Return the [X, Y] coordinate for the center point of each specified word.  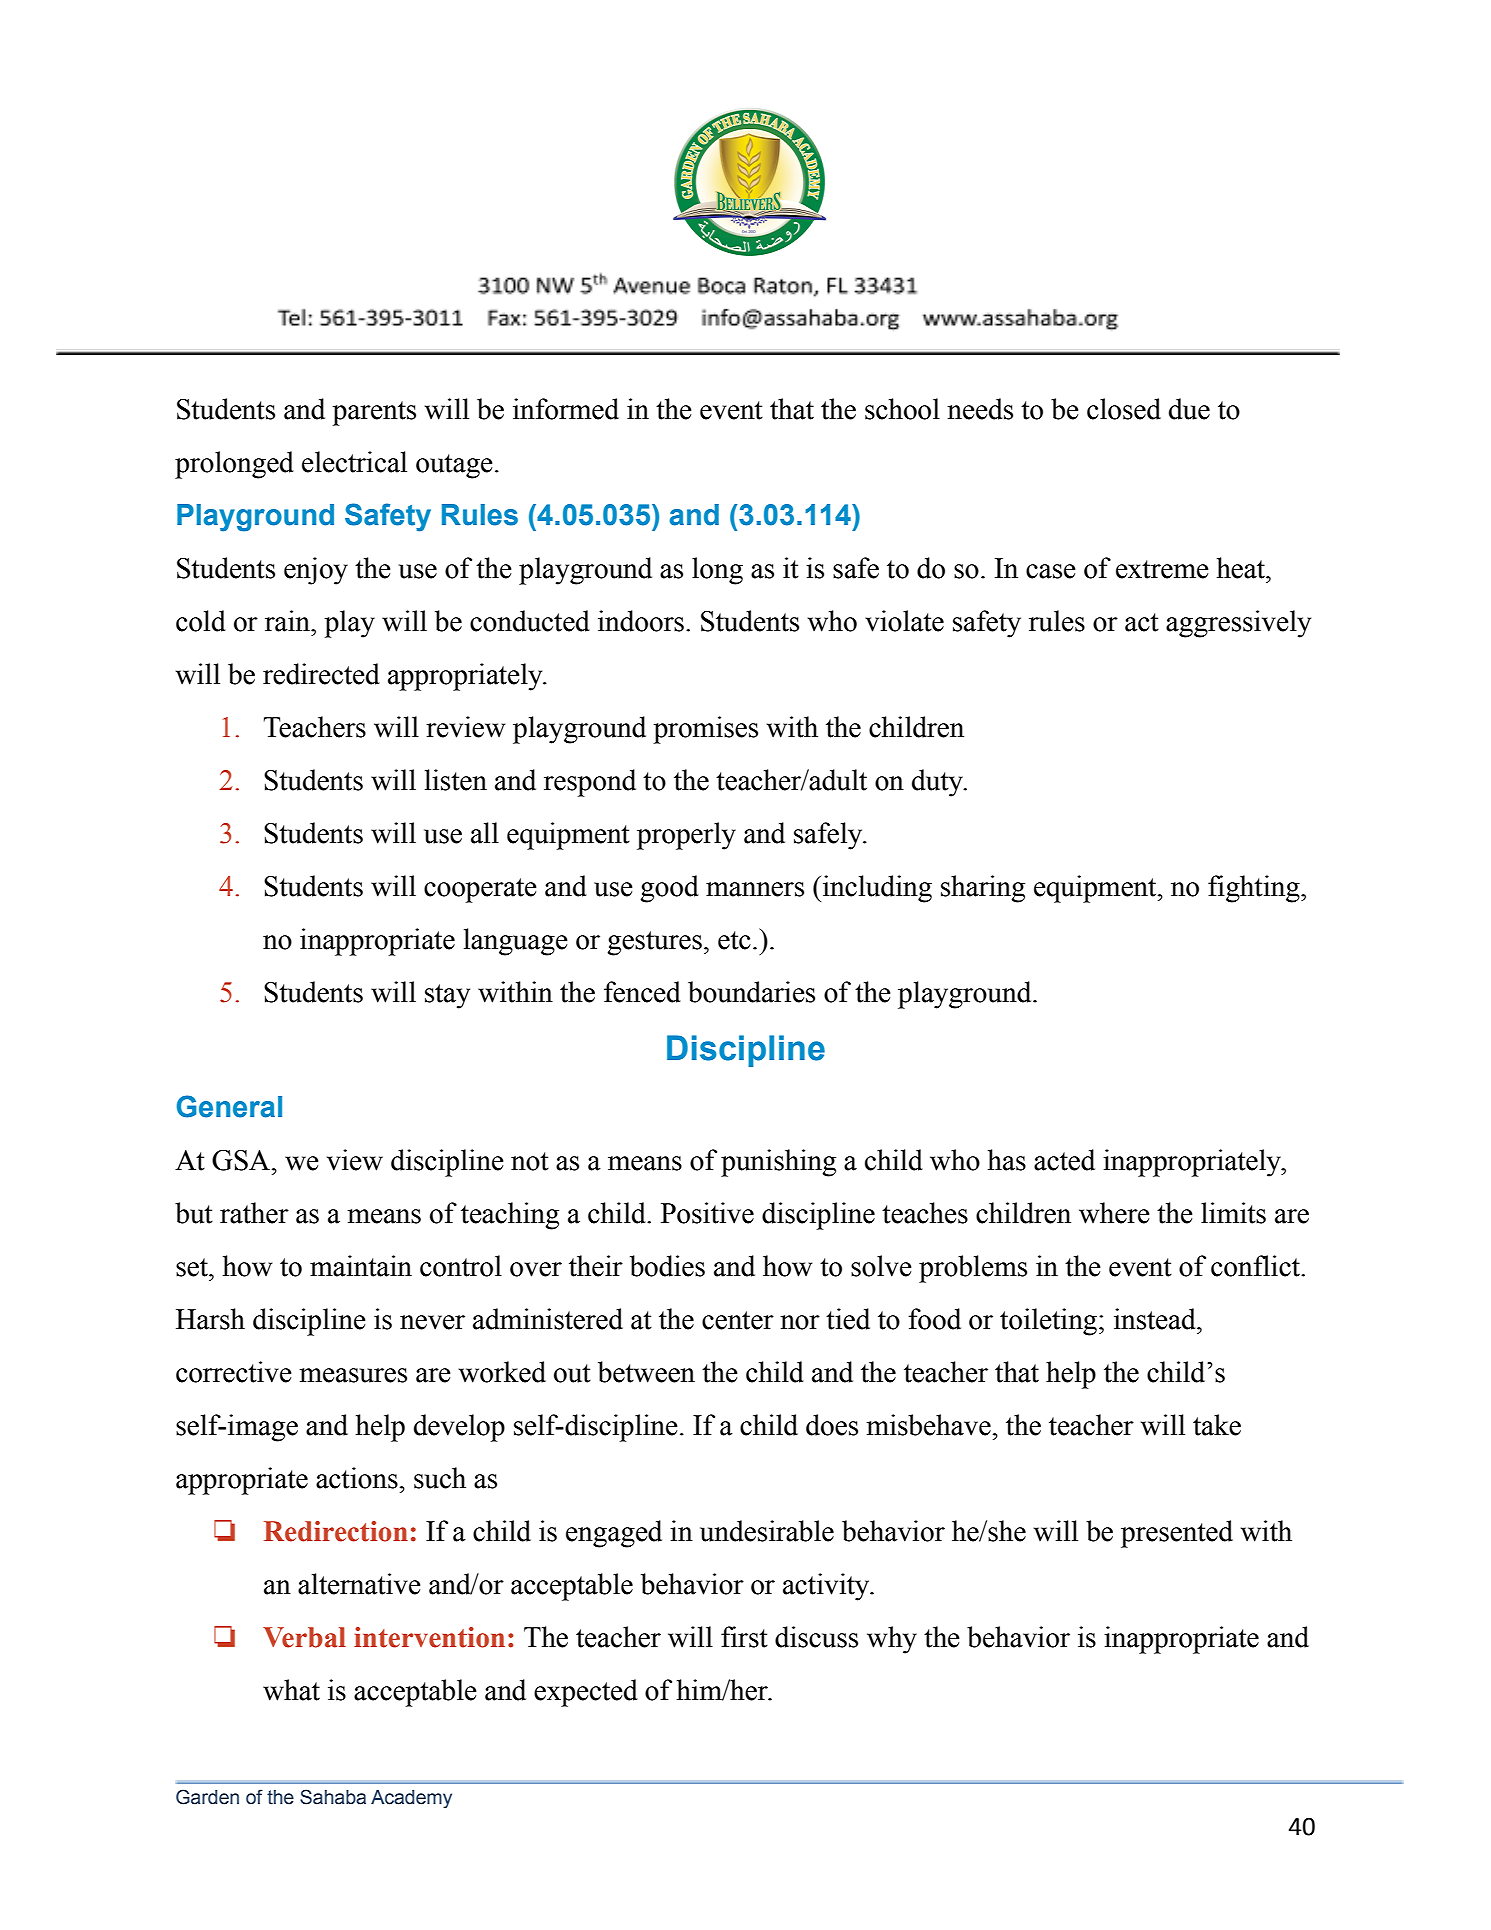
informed [566, 409]
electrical [354, 462]
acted [1064, 1160]
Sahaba [333, 1797]
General [229, 1106]
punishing [778, 1163]
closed [1124, 409]
